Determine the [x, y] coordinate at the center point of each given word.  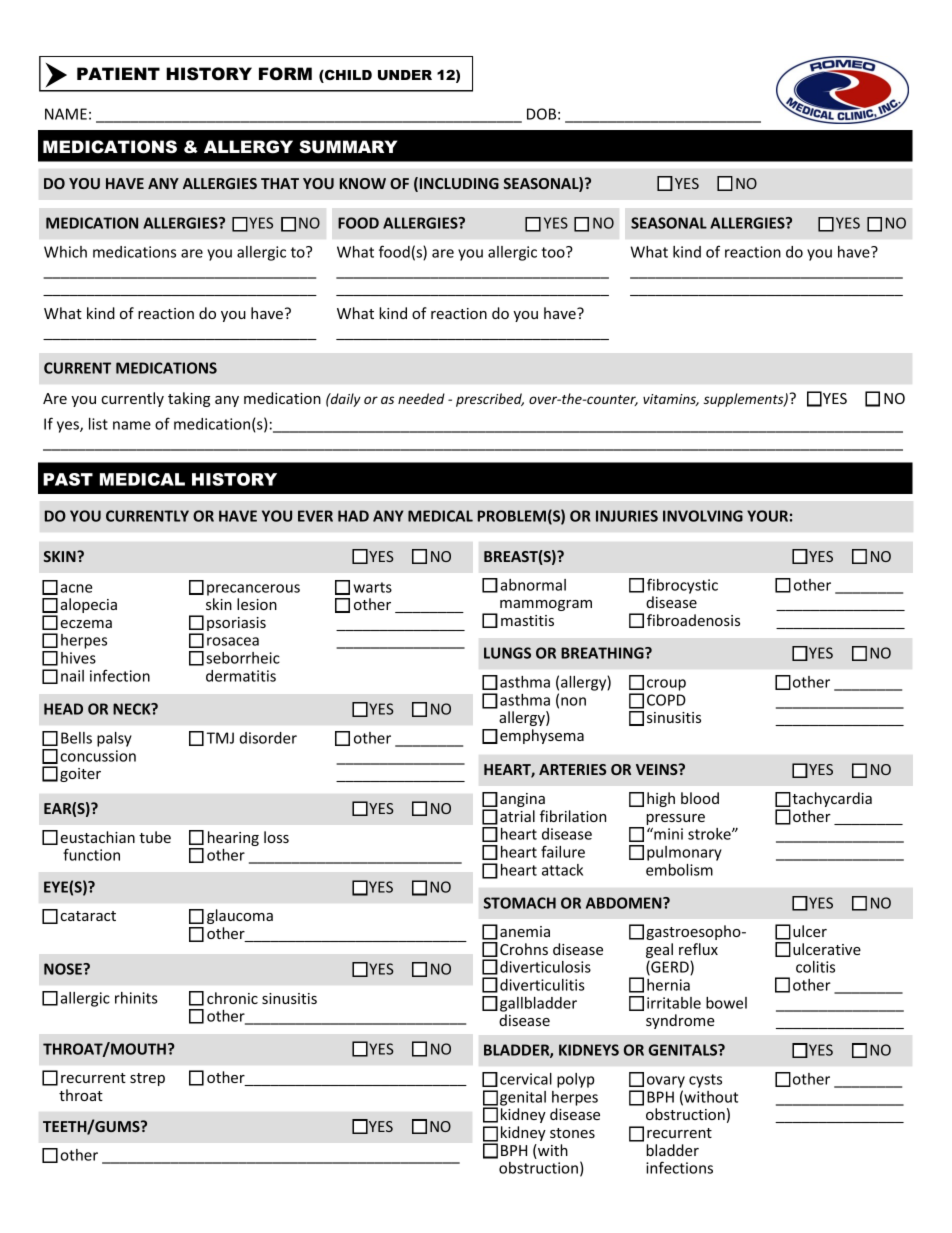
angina [522, 800]
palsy [114, 739]
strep [147, 1079]
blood [700, 798]
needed [421, 398]
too [554, 252]
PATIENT [118, 73]
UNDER [405, 75]
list [98, 424]
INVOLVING [703, 516]
